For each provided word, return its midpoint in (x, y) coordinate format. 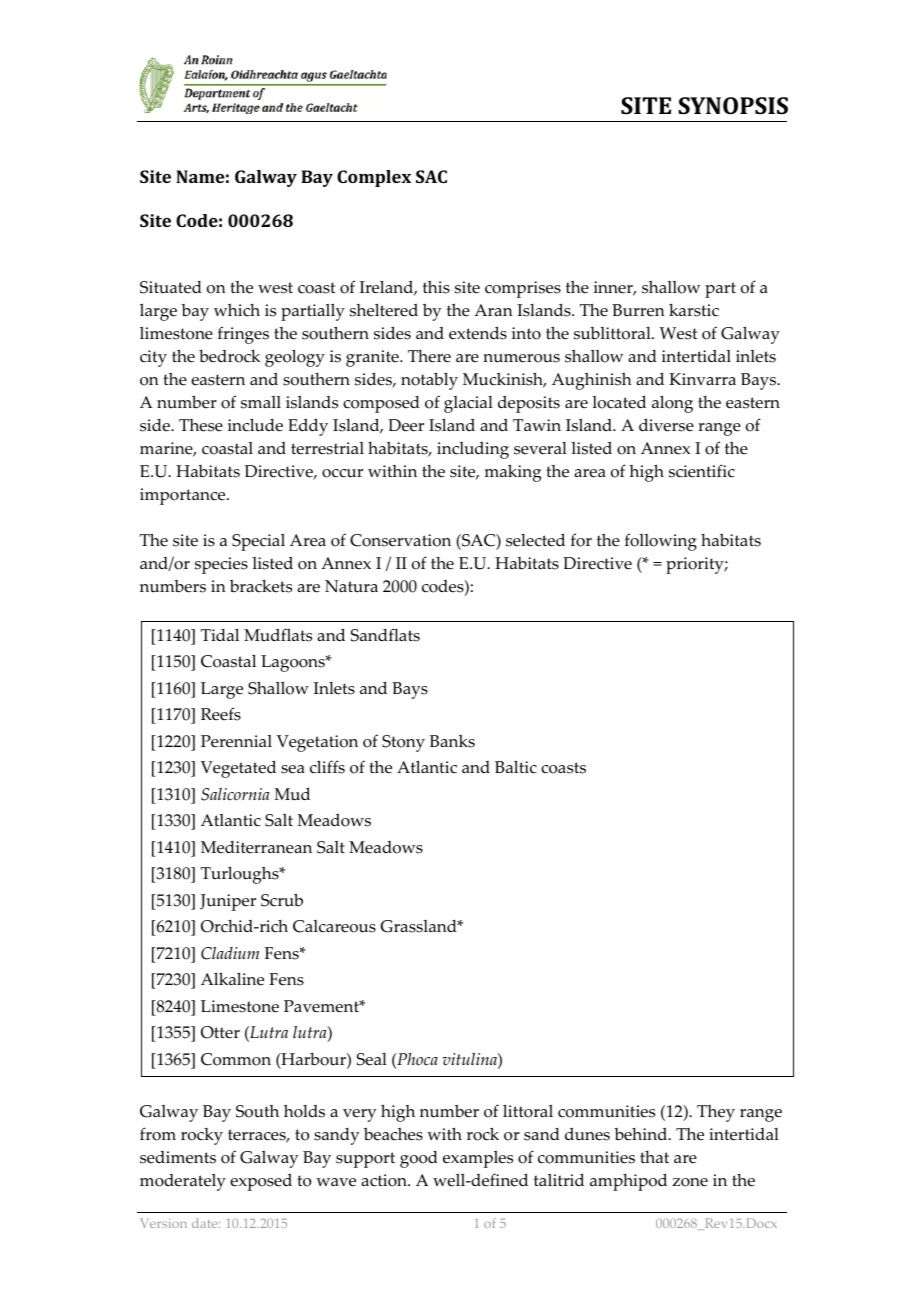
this (436, 287)
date (206, 1223)
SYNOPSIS (733, 105)
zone (690, 1182)
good (419, 1159)
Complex (374, 178)
